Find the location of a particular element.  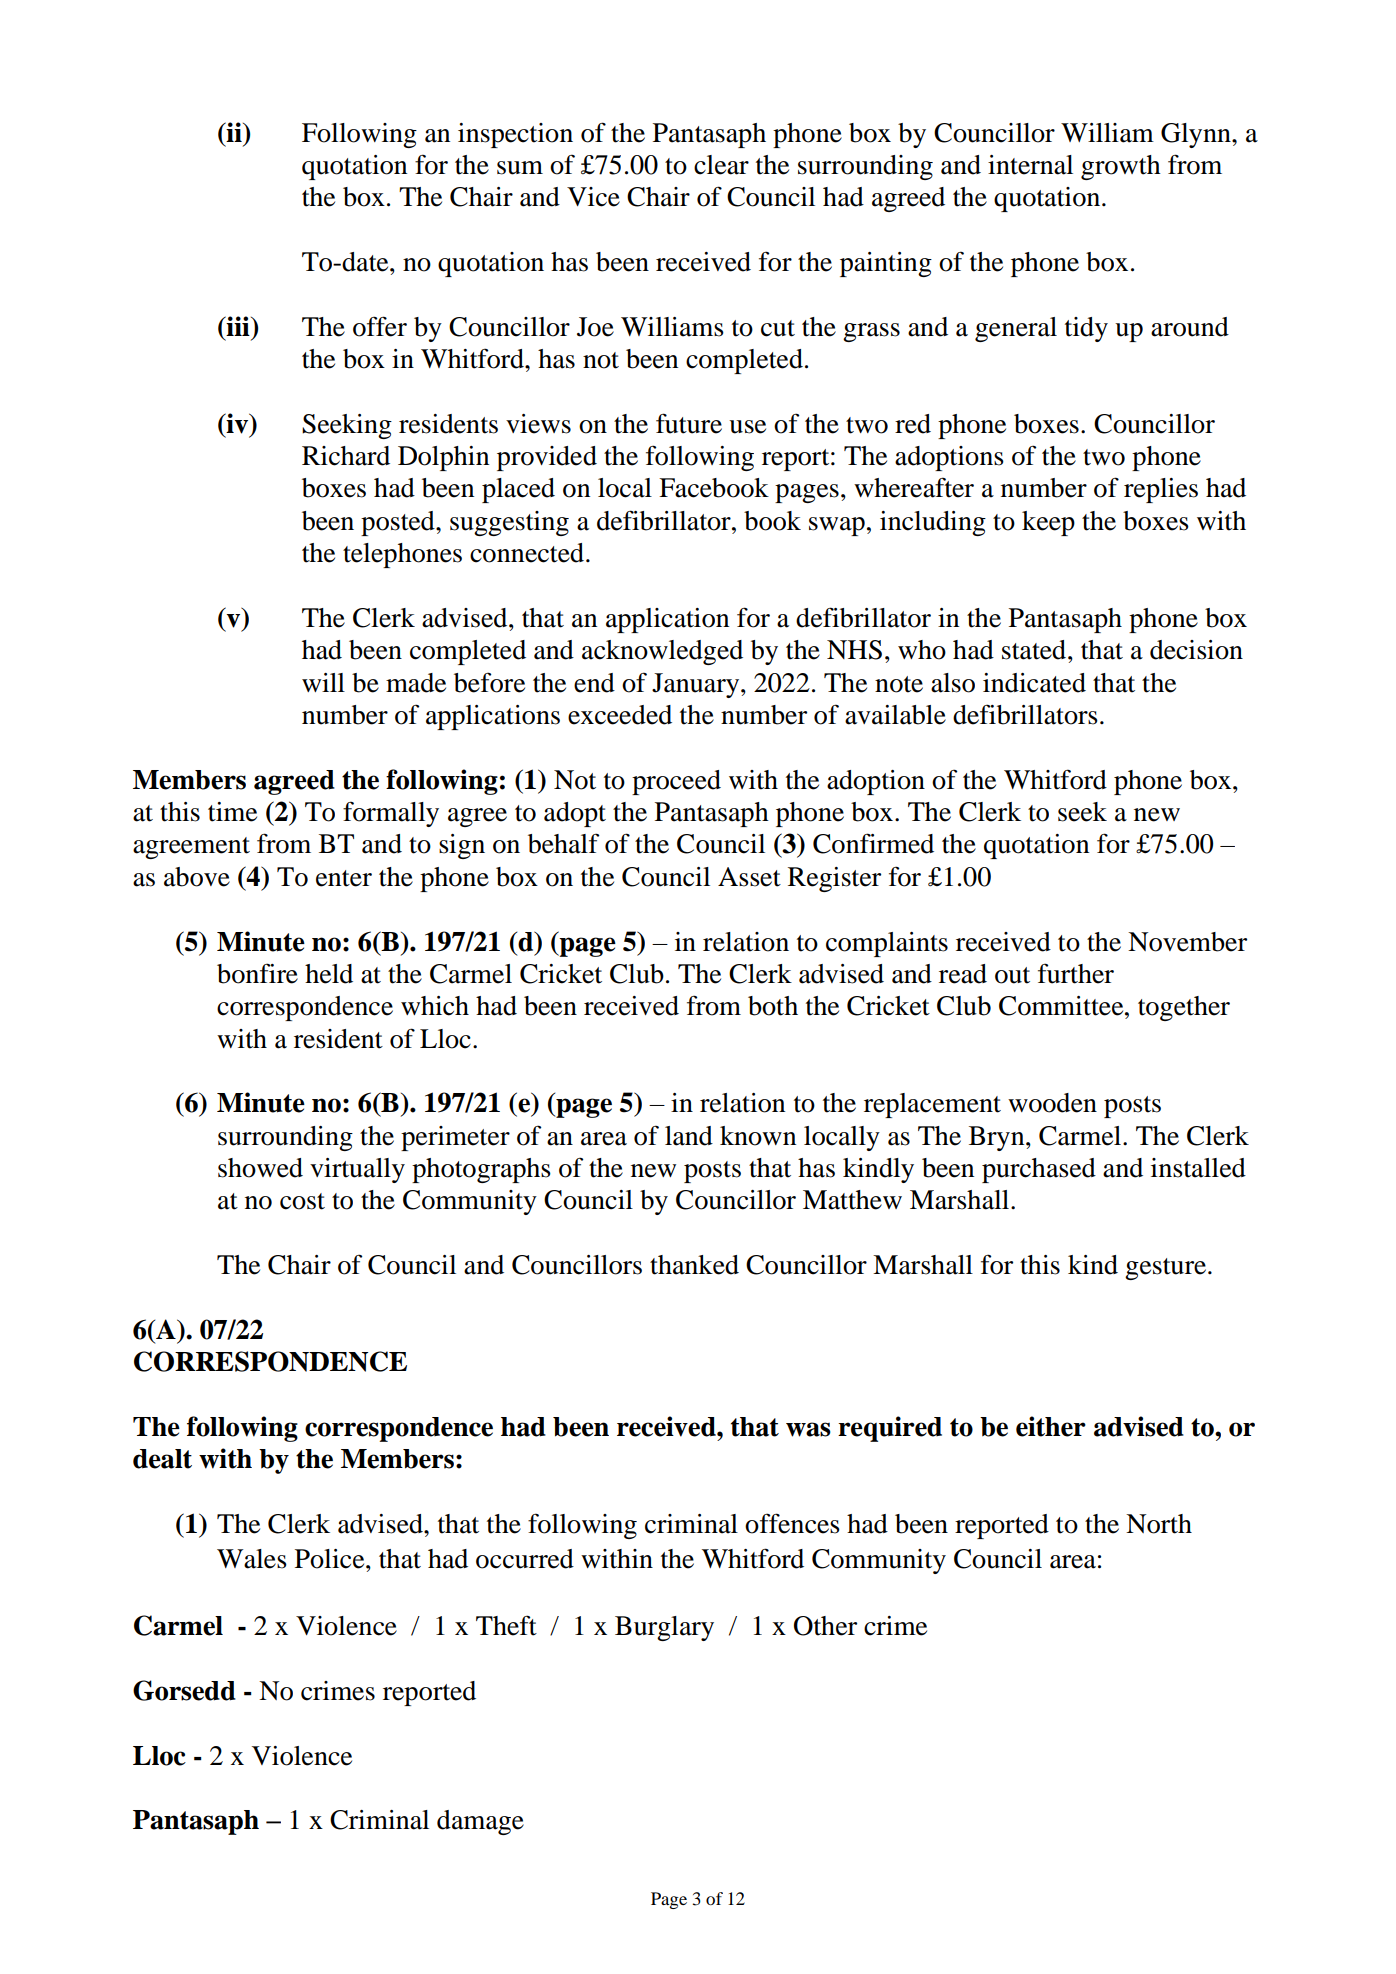

time is located at coordinates (232, 812).
